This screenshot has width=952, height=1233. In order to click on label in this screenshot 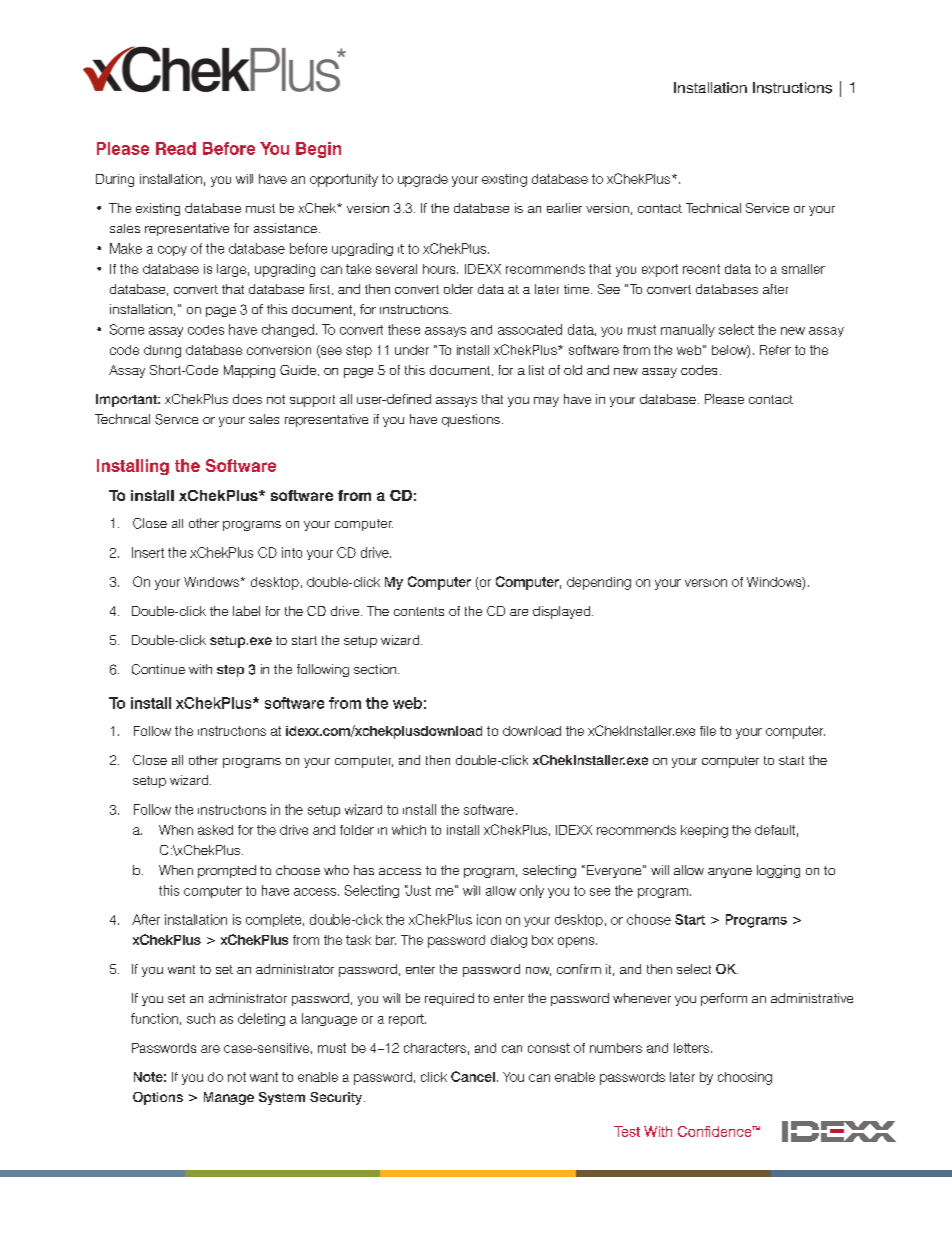, I will do `click(246, 611)`.
